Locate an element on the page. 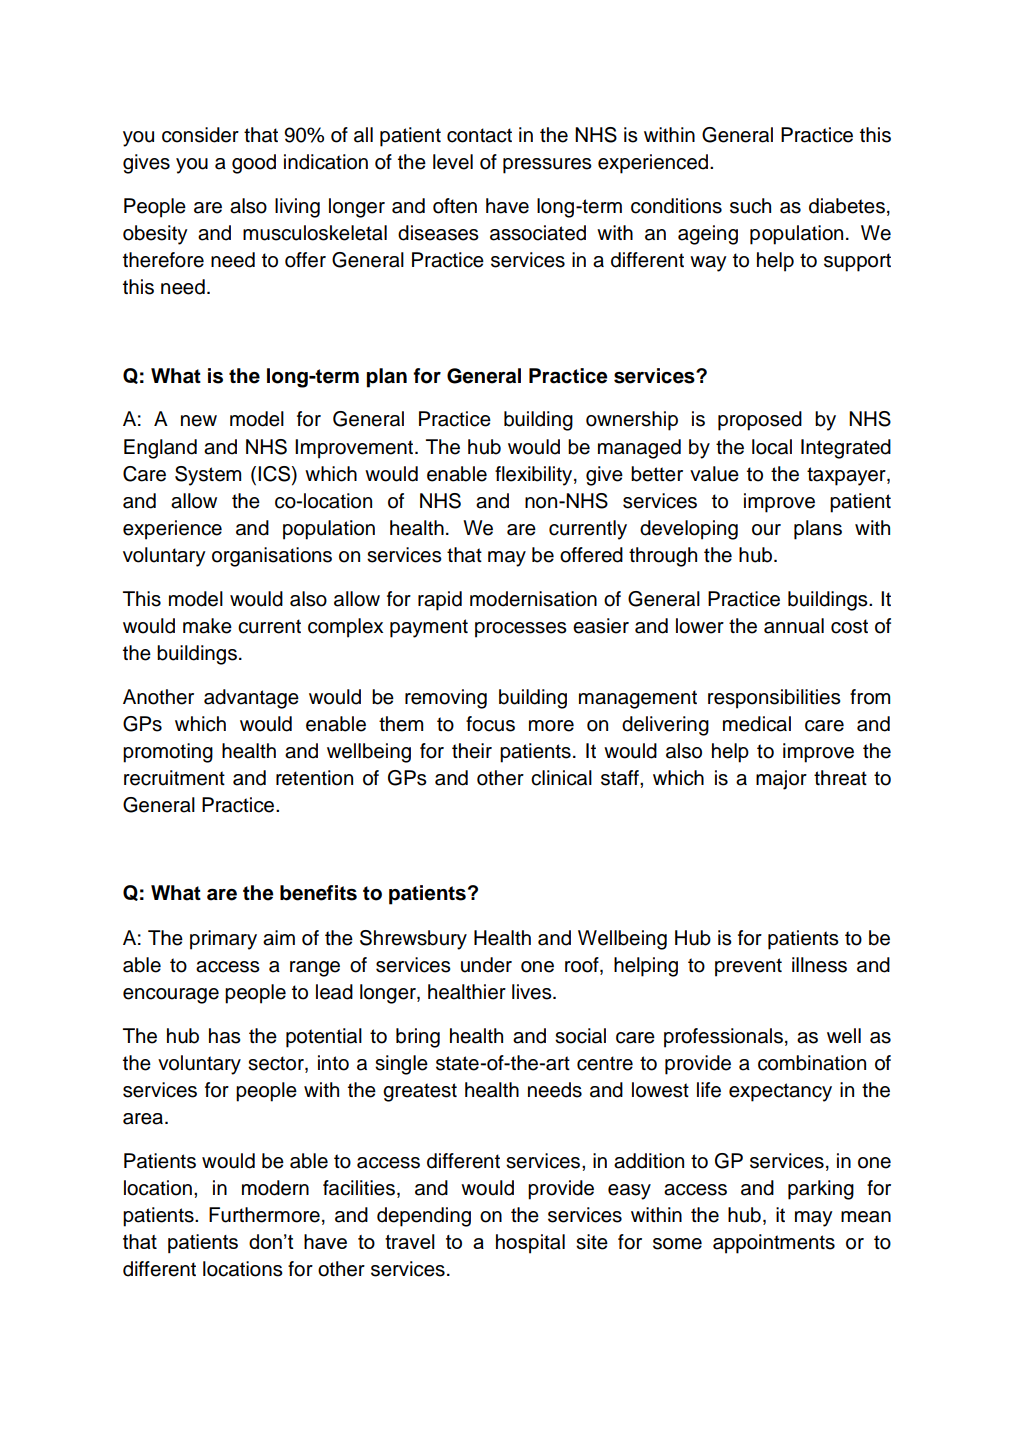  such is located at coordinates (750, 206).
